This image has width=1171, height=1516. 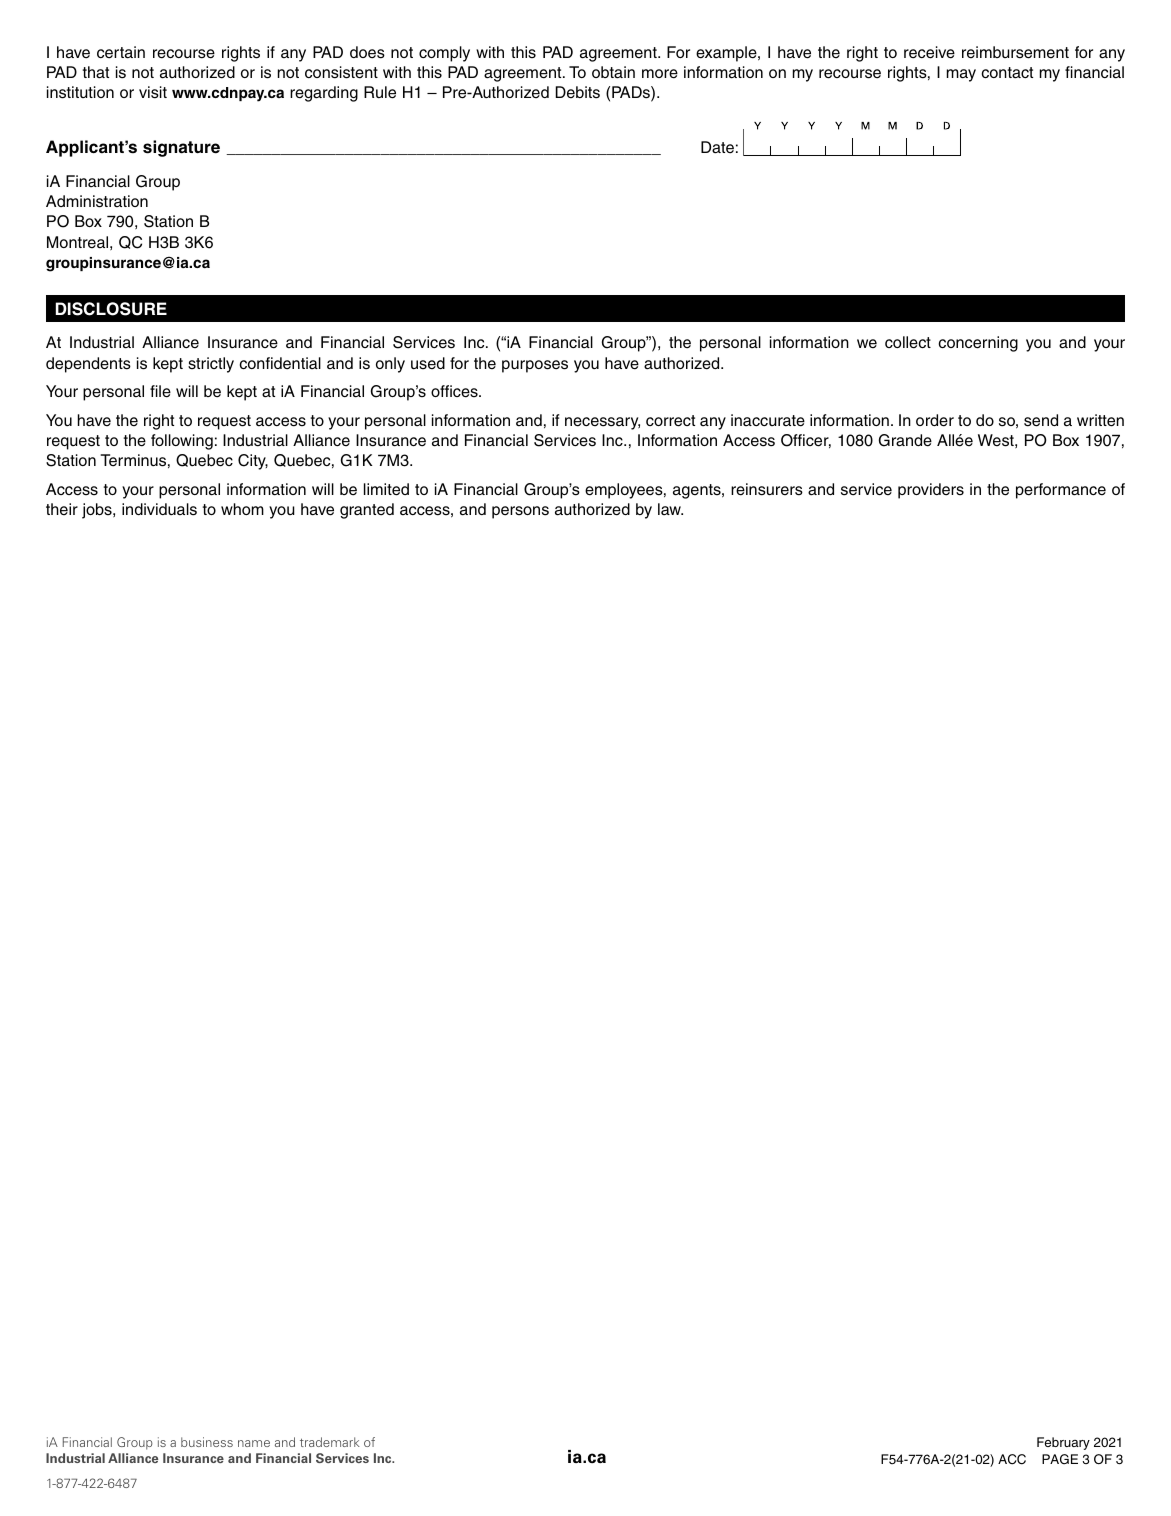 I want to click on law, so click(x=670, y=509).
